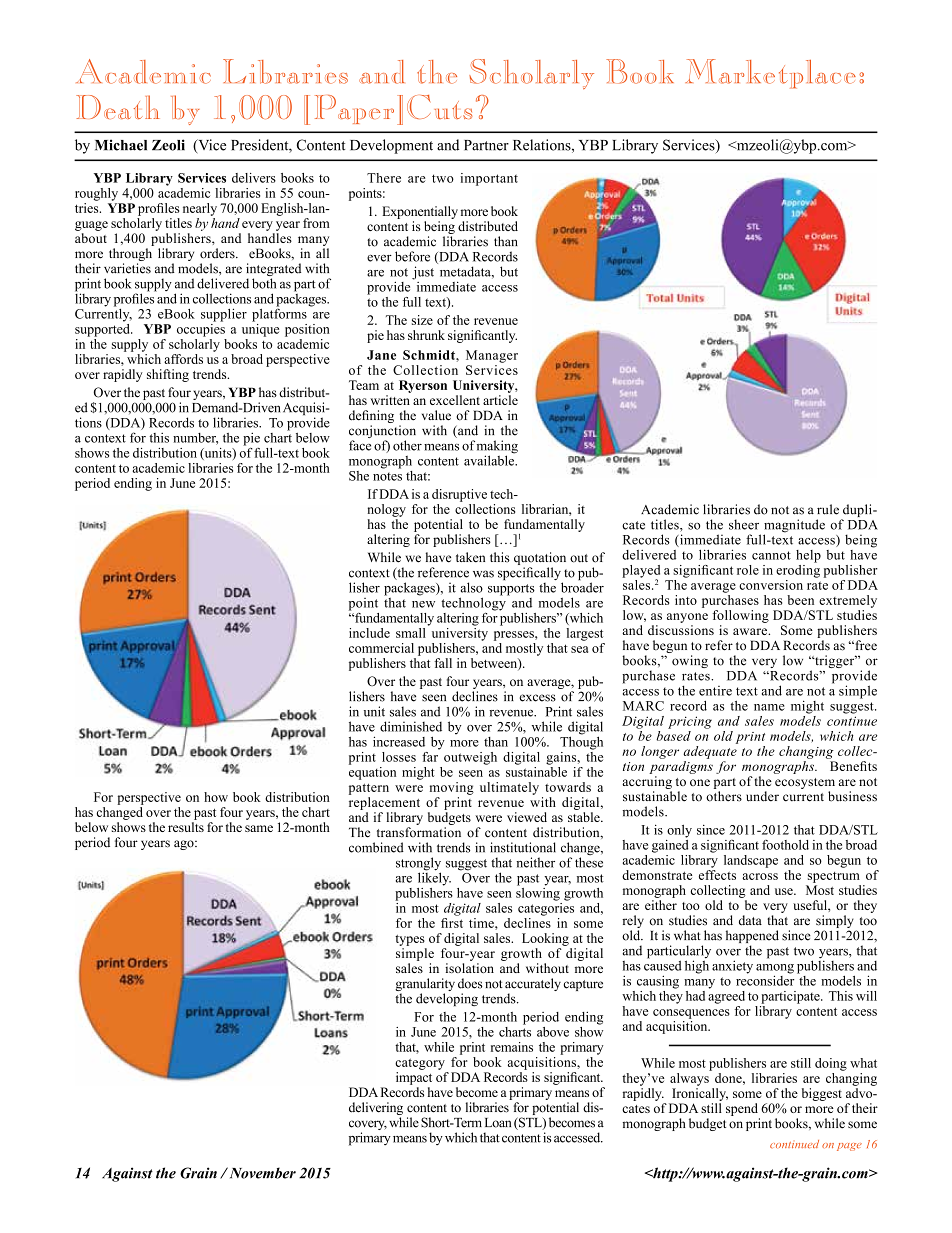 This screenshot has height=1233, width=952. What do you see at coordinates (452, 921) in the screenshot?
I see `first` at bounding box center [452, 921].
